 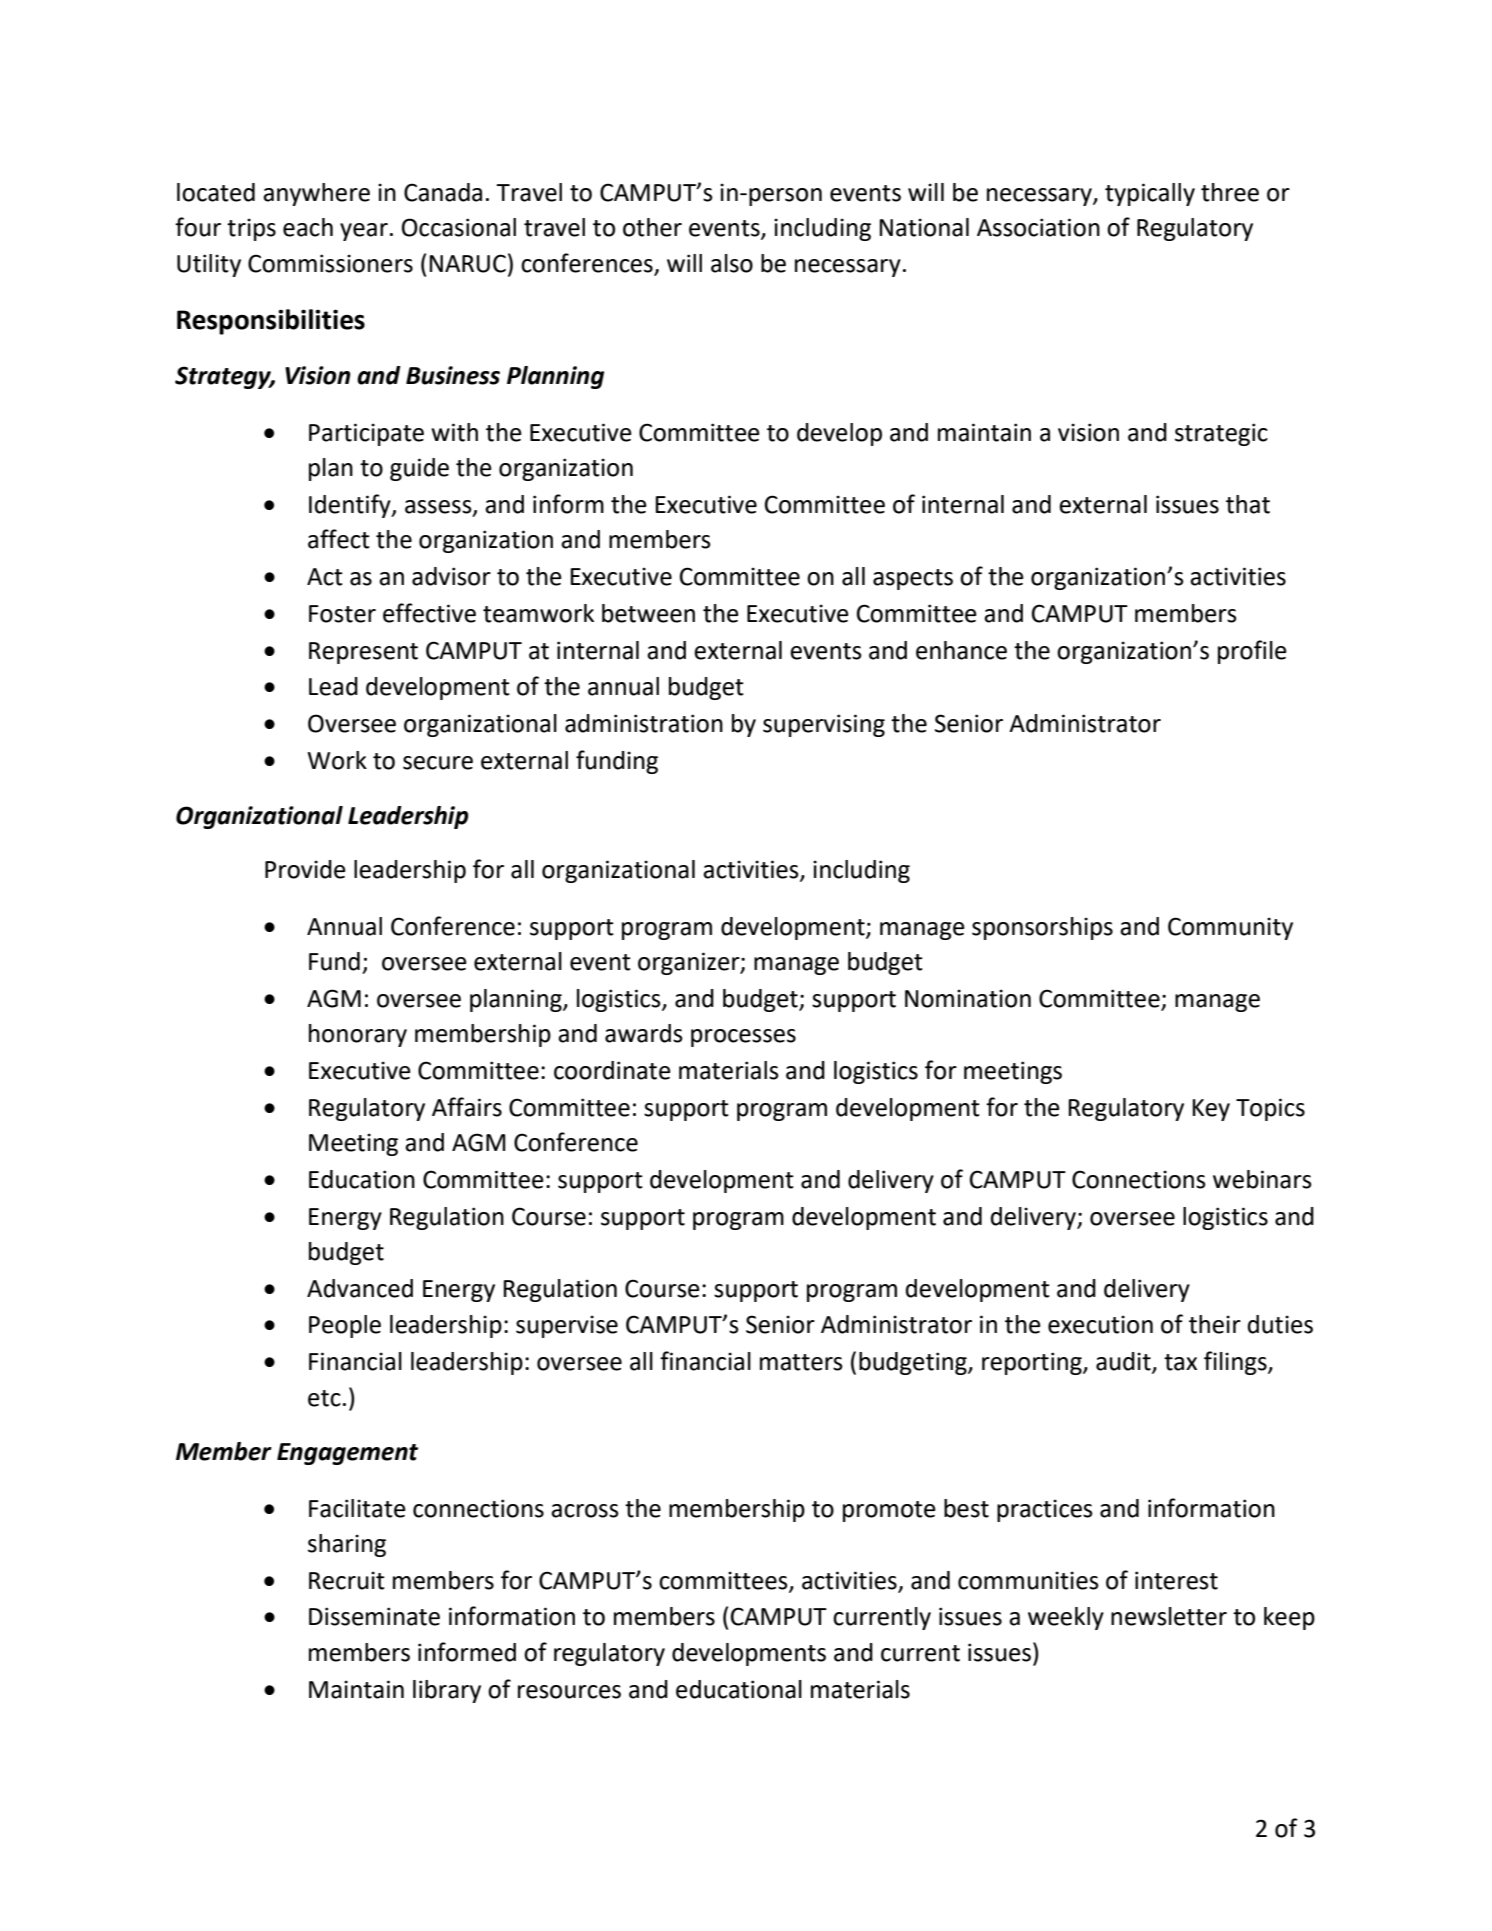 I want to click on each, so click(x=308, y=227).
